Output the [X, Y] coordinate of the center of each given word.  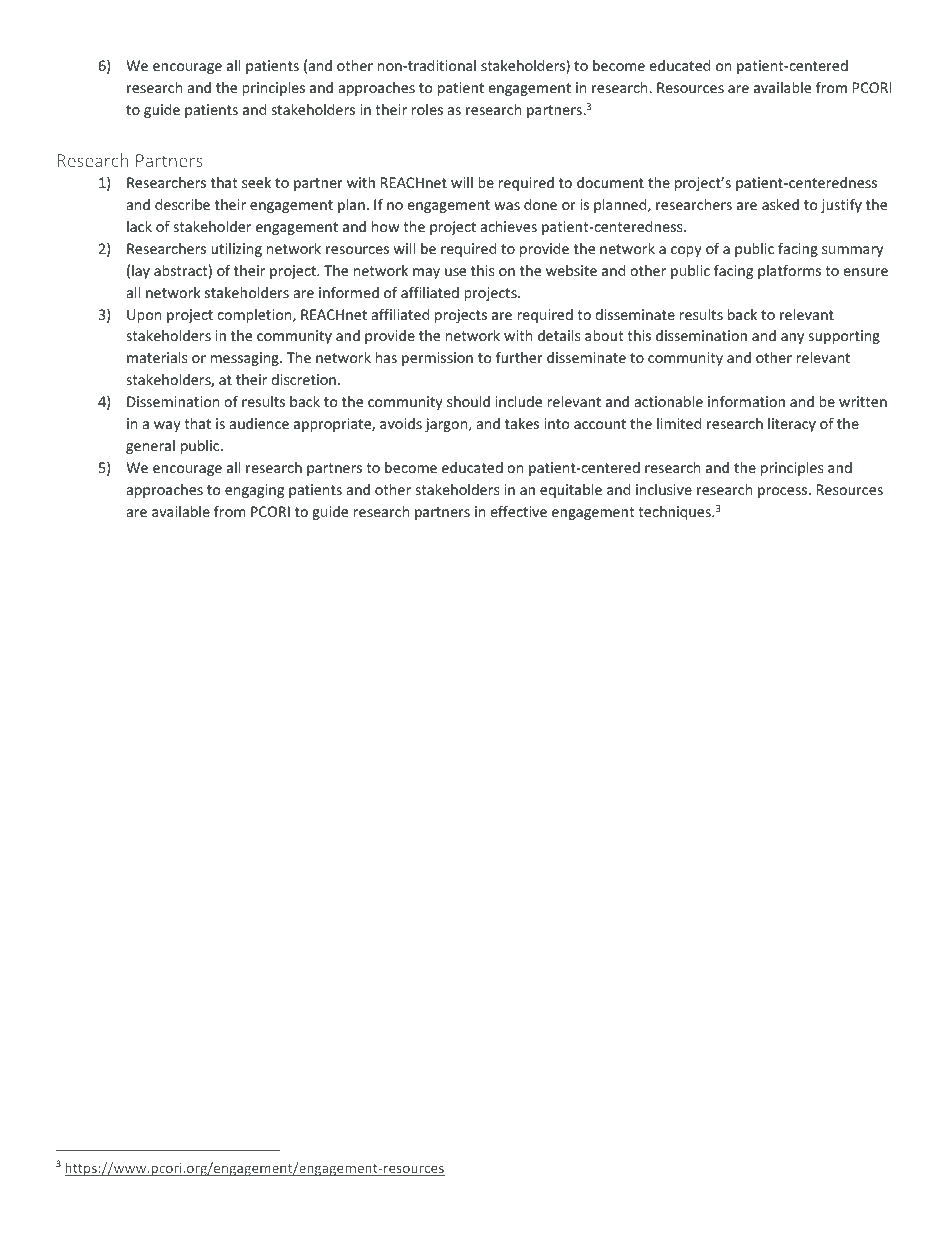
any [792, 338]
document [610, 182]
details [559, 335]
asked [780, 204]
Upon [144, 316]
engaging [254, 491]
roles [427, 109]
